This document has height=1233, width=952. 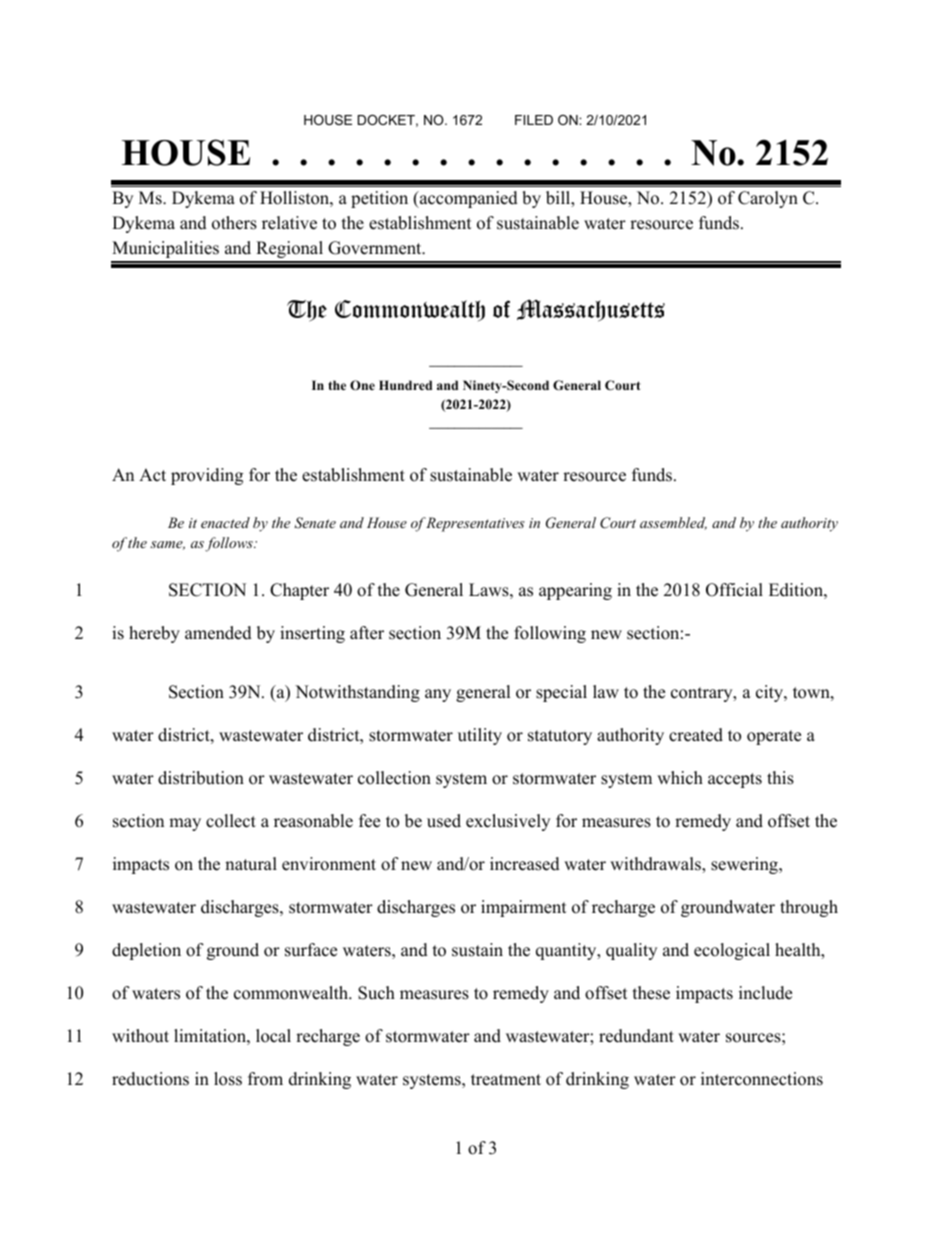 What do you see at coordinates (444, 821) in the document?
I see `used` at bounding box center [444, 821].
